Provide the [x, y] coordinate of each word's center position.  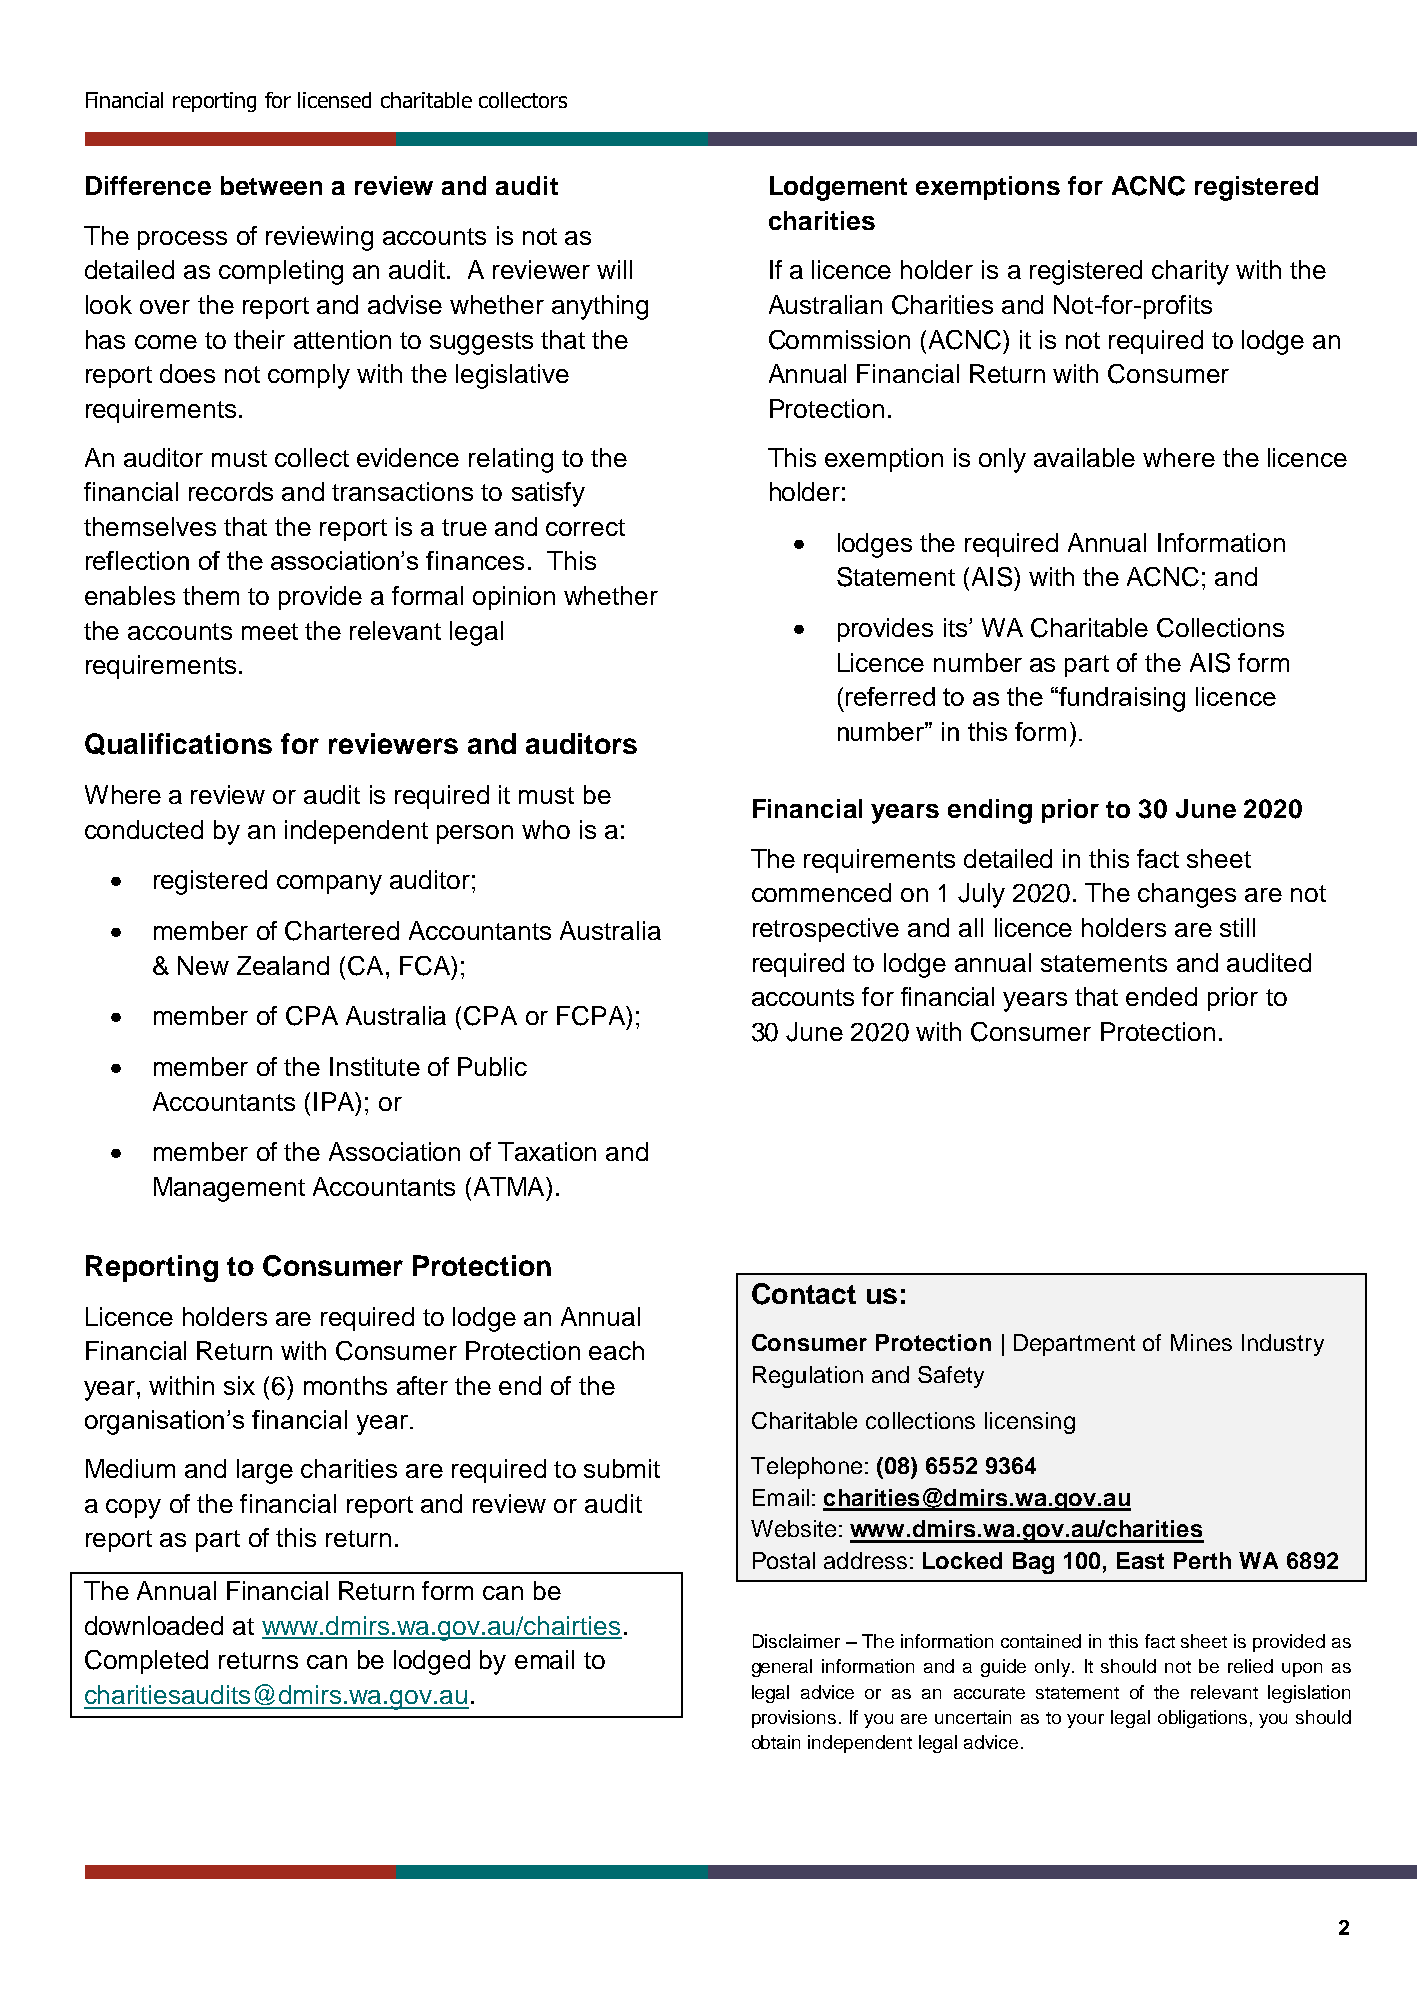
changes [1187, 895]
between [271, 185]
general [782, 1668]
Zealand [283, 965]
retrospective [826, 930]
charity [1190, 272]
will [614, 269]
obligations [1202, 1719]
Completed [146, 1662]
